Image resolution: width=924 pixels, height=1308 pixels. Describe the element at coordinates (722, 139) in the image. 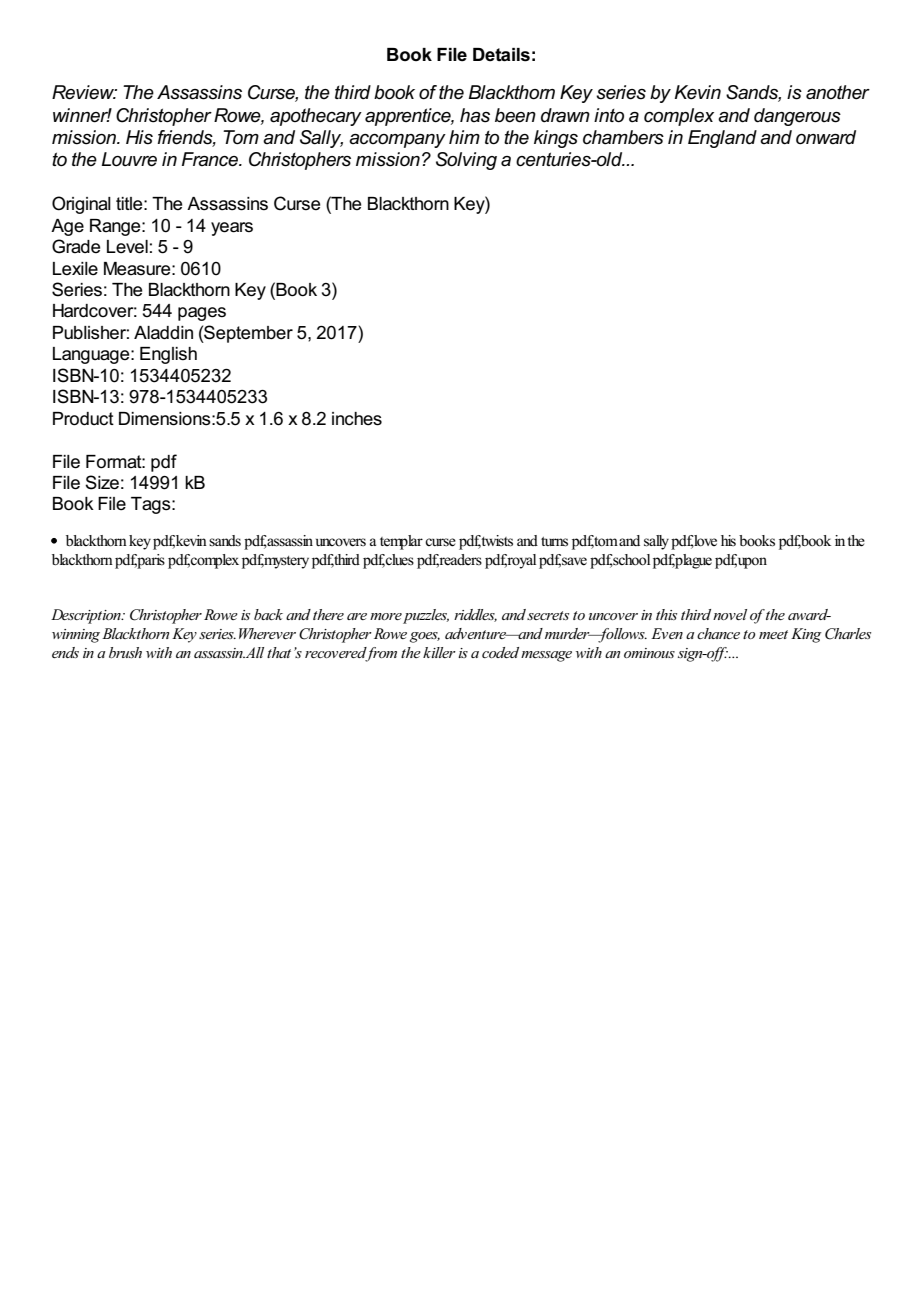

I see `England` at that location.
